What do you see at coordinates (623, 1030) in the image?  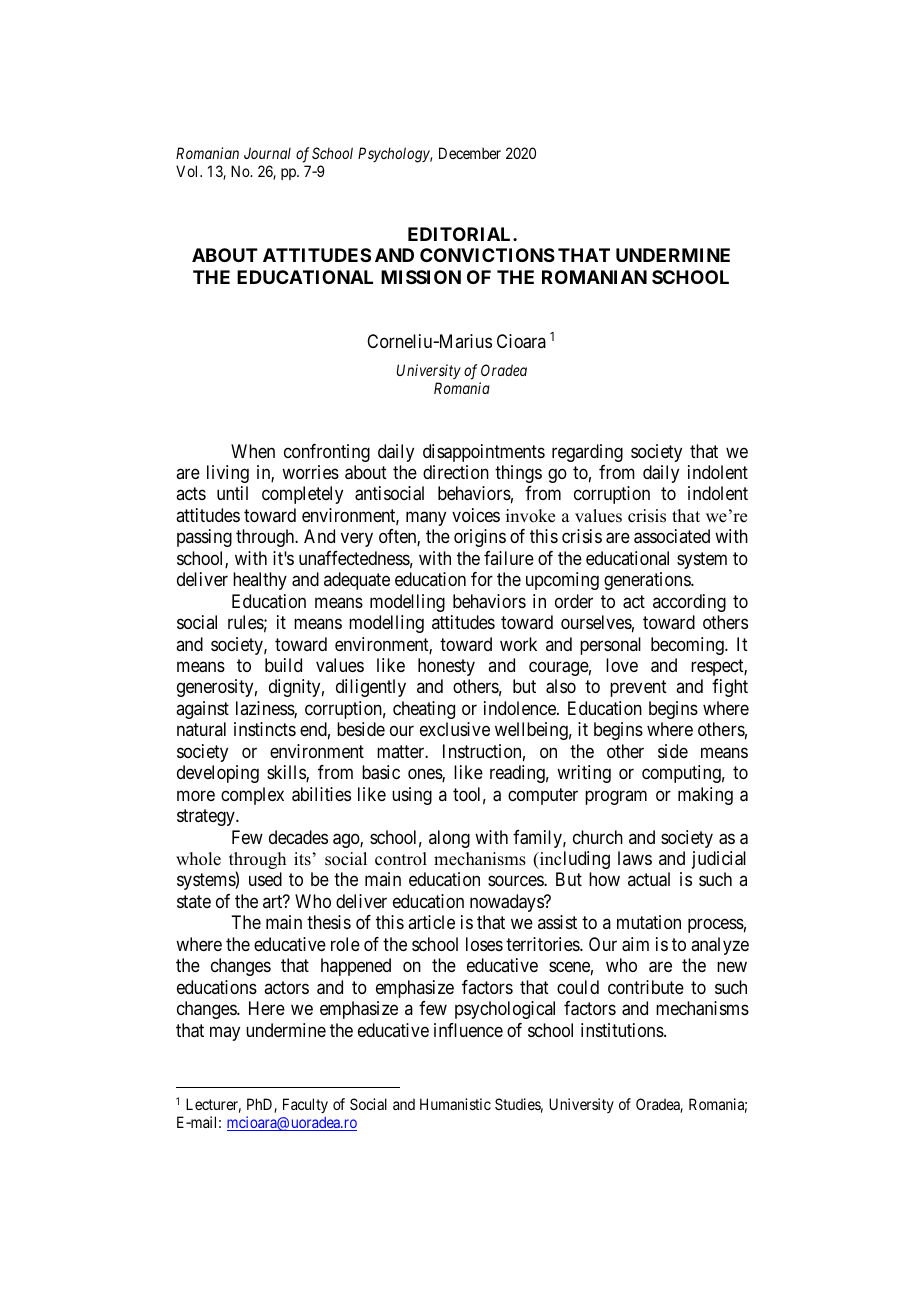 I see `institutions` at bounding box center [623, 1030].
